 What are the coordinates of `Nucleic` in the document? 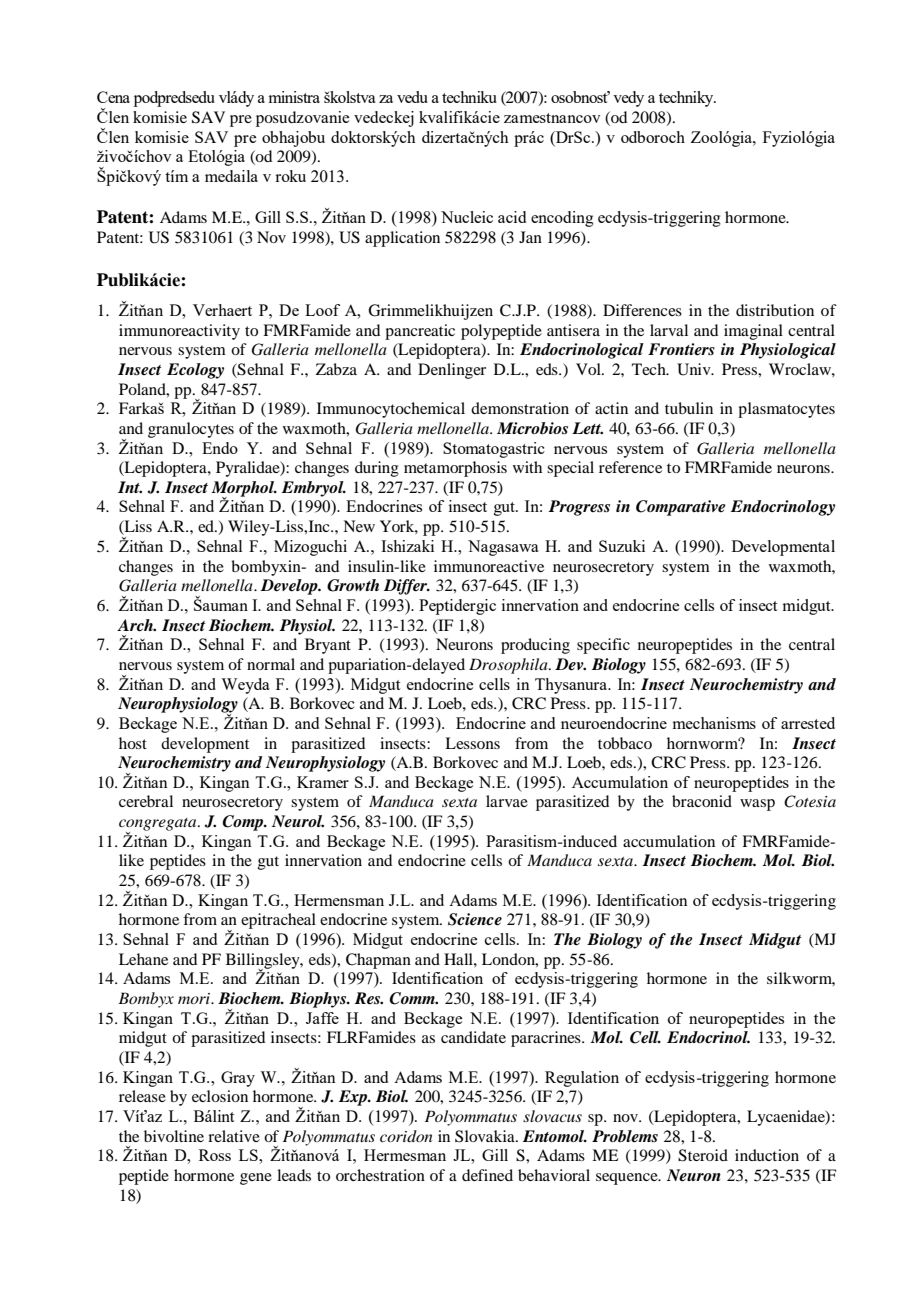 It's located at (467, 217).
